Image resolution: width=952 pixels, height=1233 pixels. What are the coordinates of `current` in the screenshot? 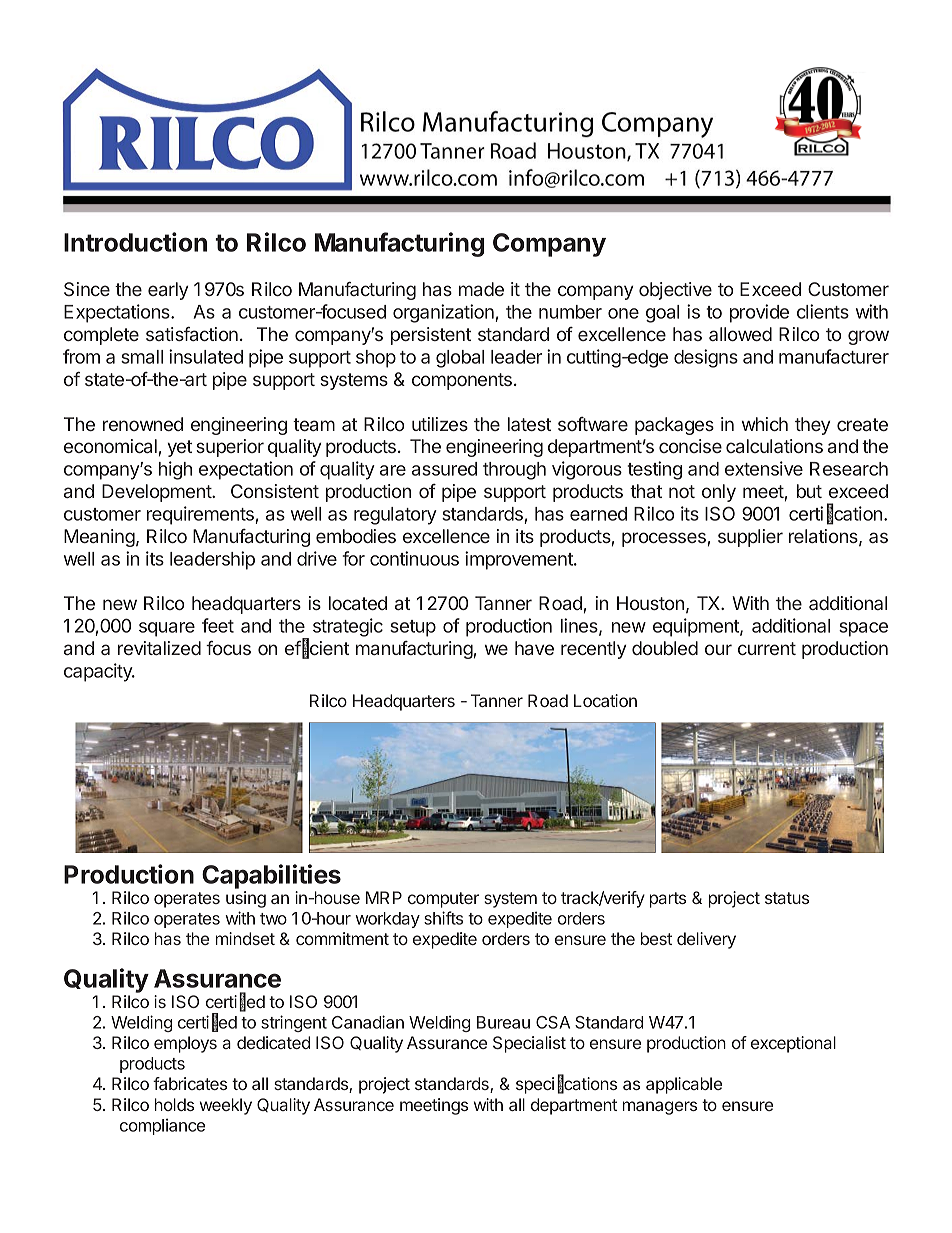 It's located at (767, 648).
